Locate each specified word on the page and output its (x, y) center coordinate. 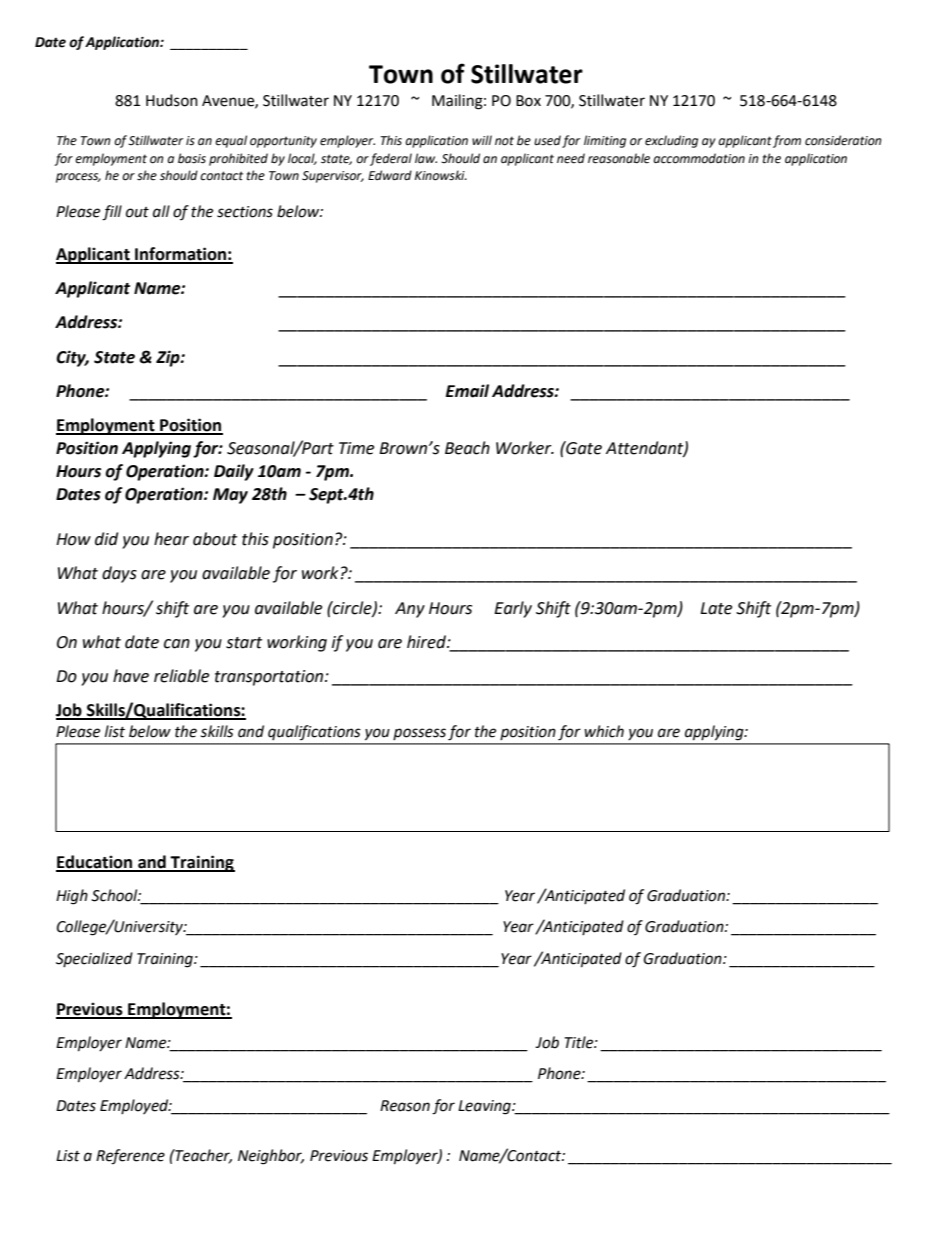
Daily (234, 472)
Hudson (172, 100)
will (482, 140)
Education (95, 863)
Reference (130, 1157)
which (604, 731)
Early (513, 609)
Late (716, 608)
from (787, 141)
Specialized (94, 959)
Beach (467, 448)
